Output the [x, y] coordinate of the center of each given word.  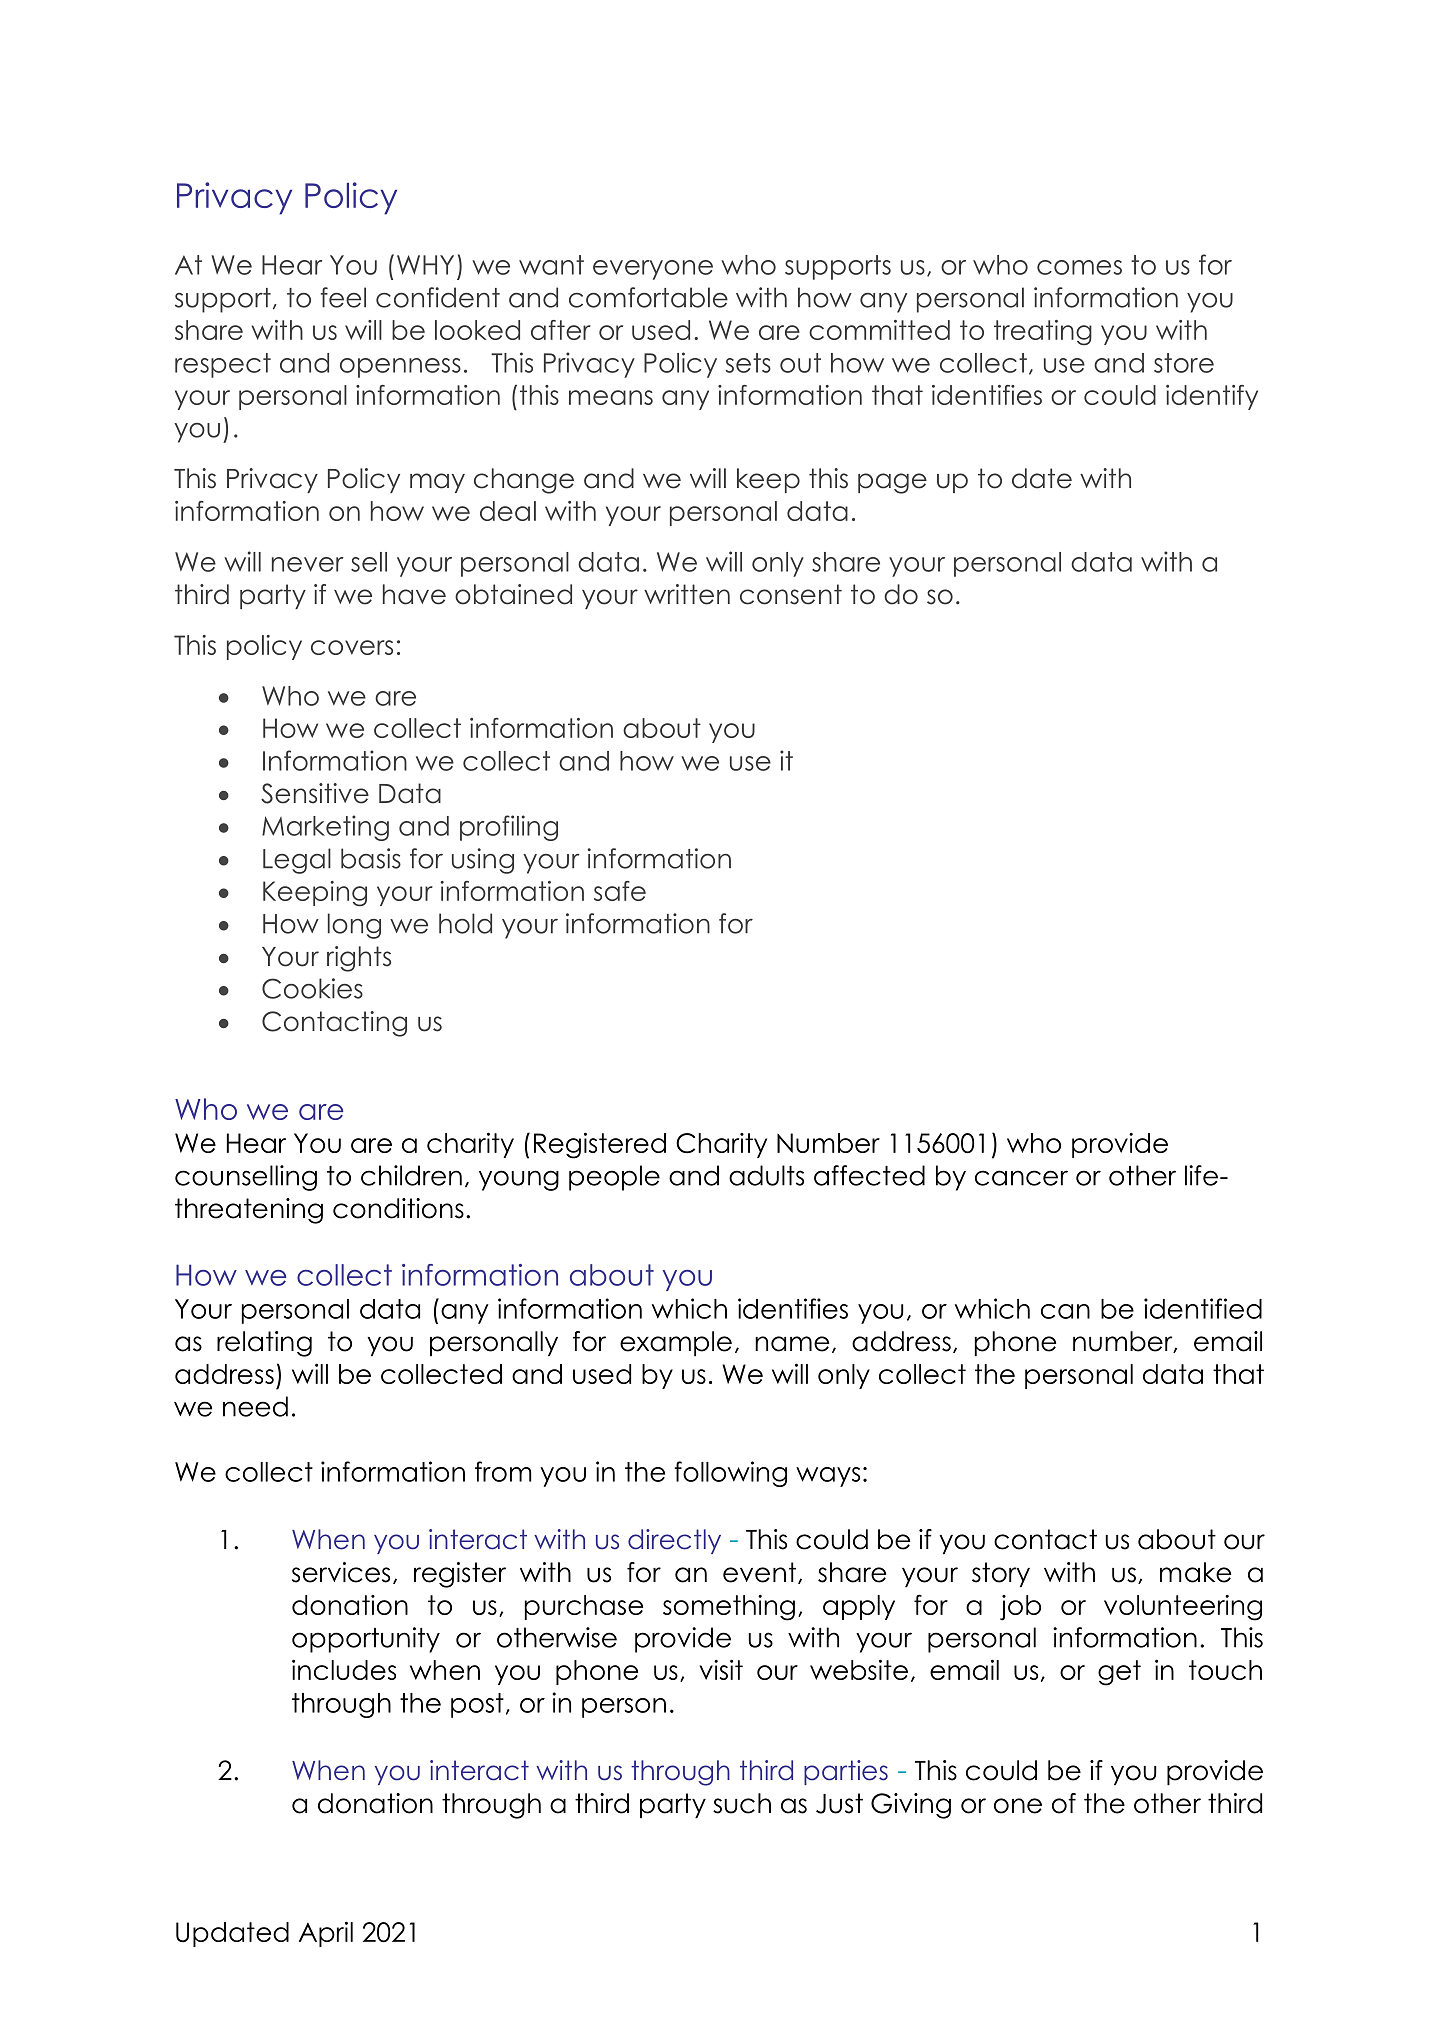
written [687, 594]
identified [1203, 1308]
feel [343, 297]
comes [1079, 267]
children [411, 1175]
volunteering [1183, 1608]
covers [352, 647]
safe [620, 891]
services [341, 1572]
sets [748, 363]
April [326, 1934]
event [761, 1573]
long [354, 926]
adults [766, 1175]
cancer [1021, 1178]
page [892, 483]
